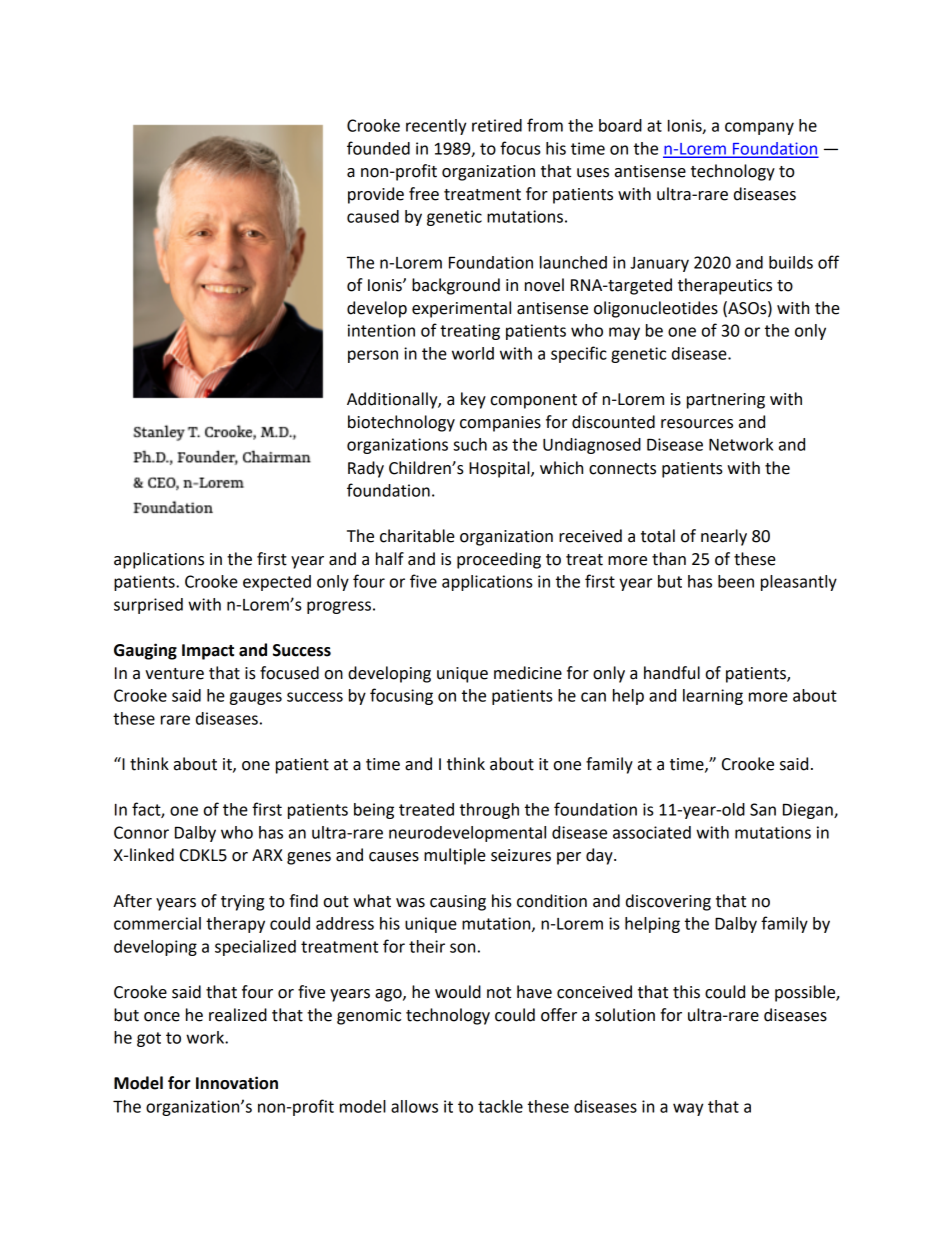 Image resolution: width=952 pixels, height=1233 pixels. What do you see at coordinates (736, 581) in the screenshot?
I see `been` at bounding box center [736, 581].
